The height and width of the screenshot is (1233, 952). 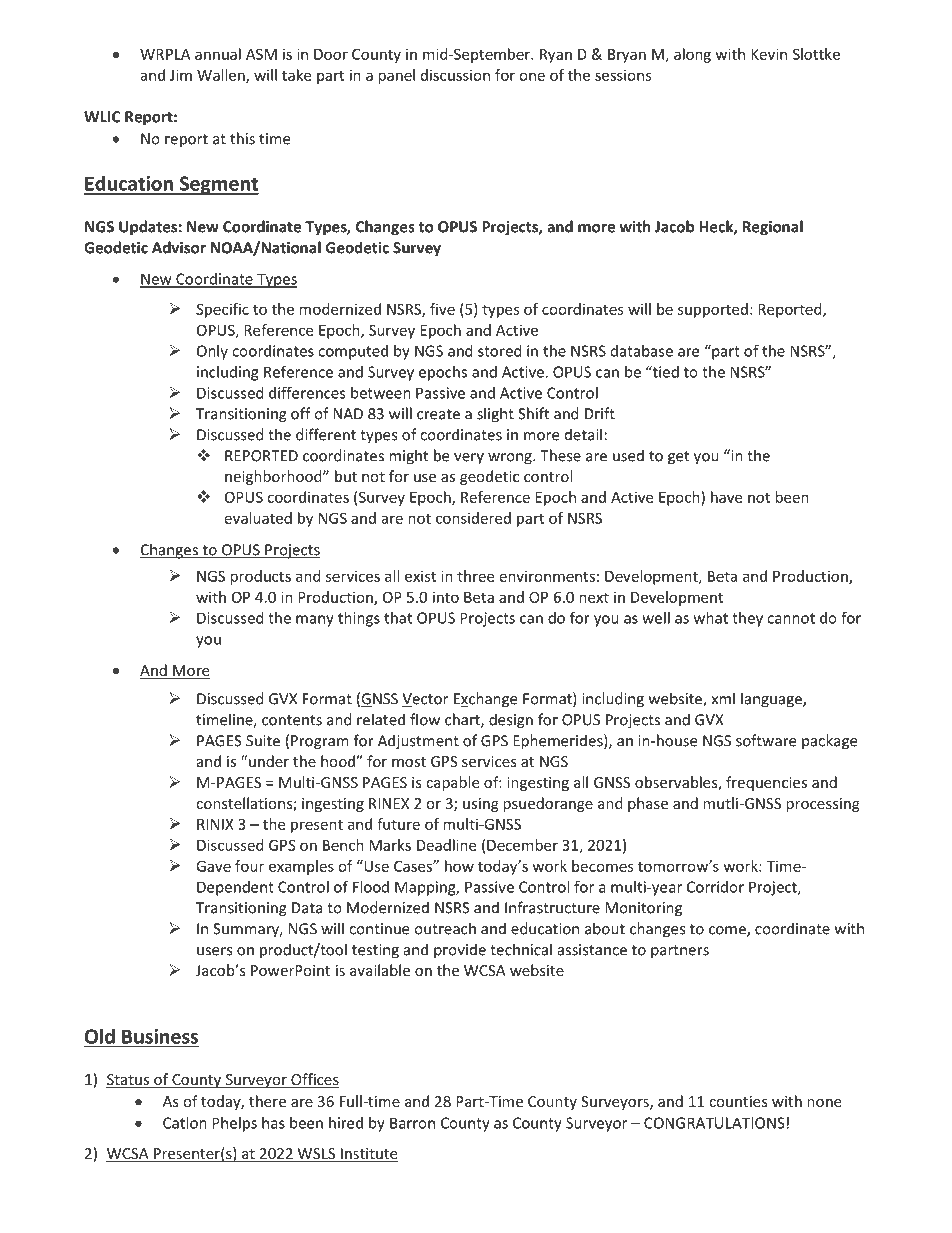 I want to click on Kevin, so click(x=769, y=54).
